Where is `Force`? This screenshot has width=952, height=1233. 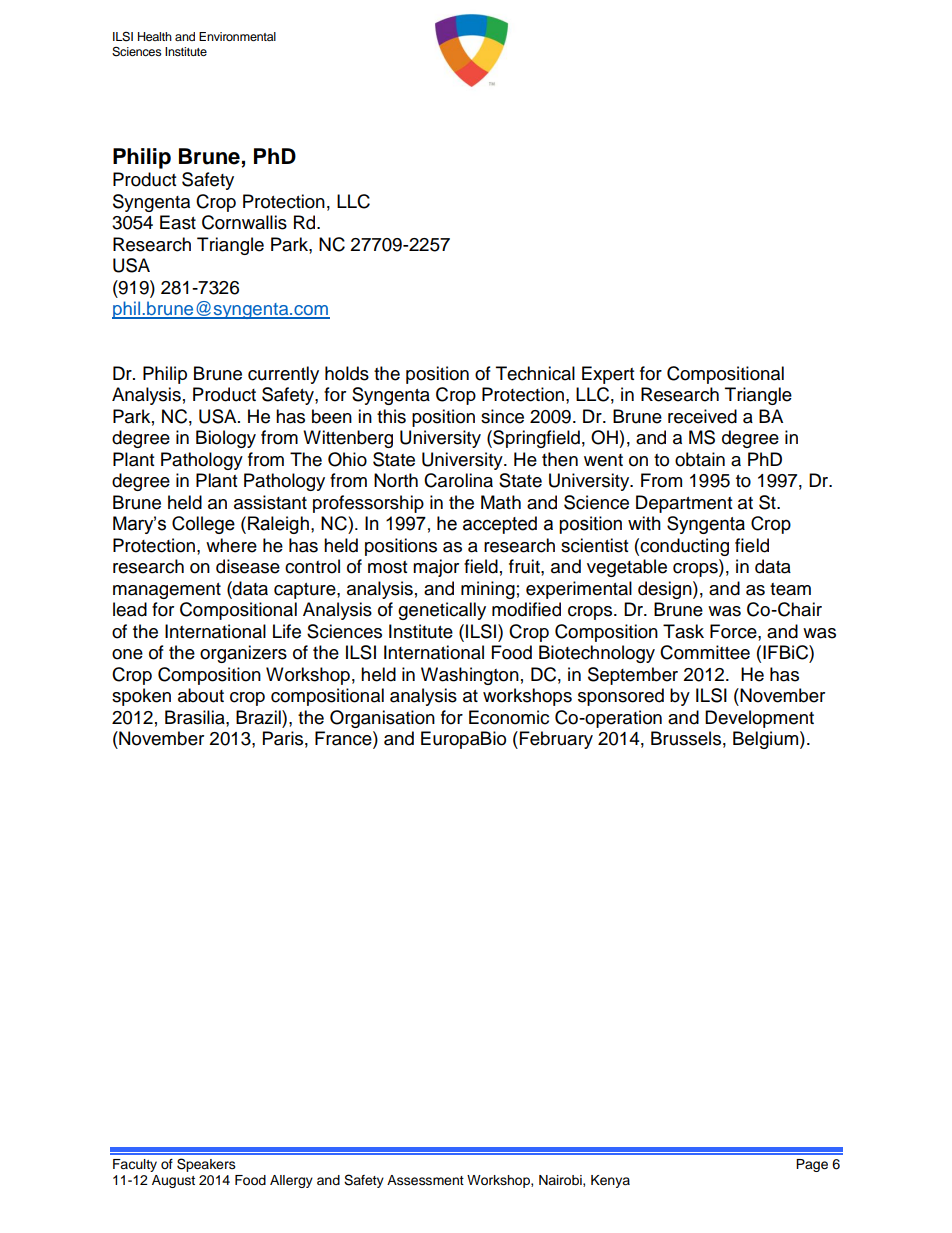 Force is located at coordinates (734, 631).
